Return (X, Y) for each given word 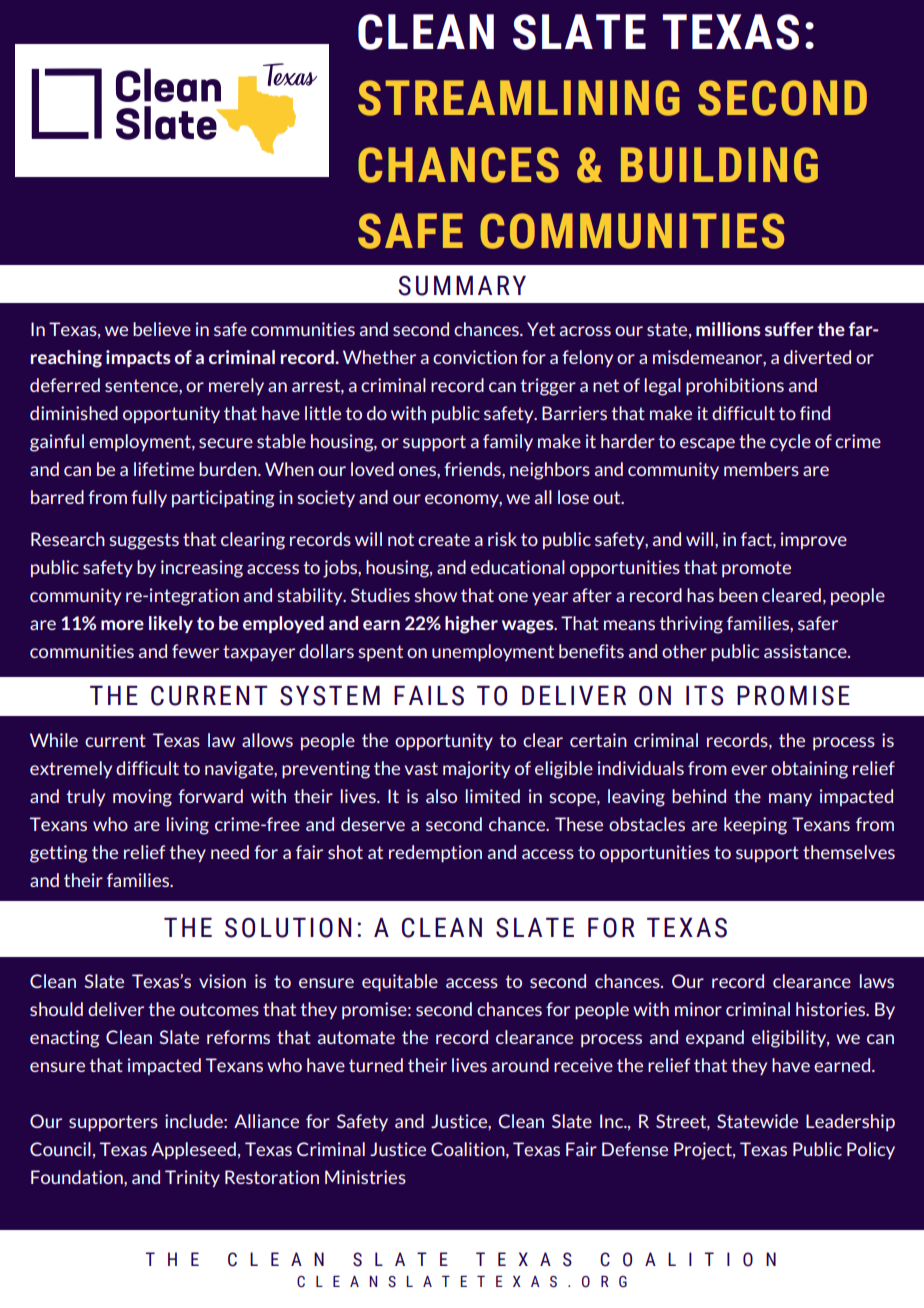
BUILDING (719, 165)
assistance (806, 651)
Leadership (850, 1122)
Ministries (365, 1177)
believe (162, 329)
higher (471, 625)
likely (171, 624)
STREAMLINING (519, 98)
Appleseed (193, 1151)
